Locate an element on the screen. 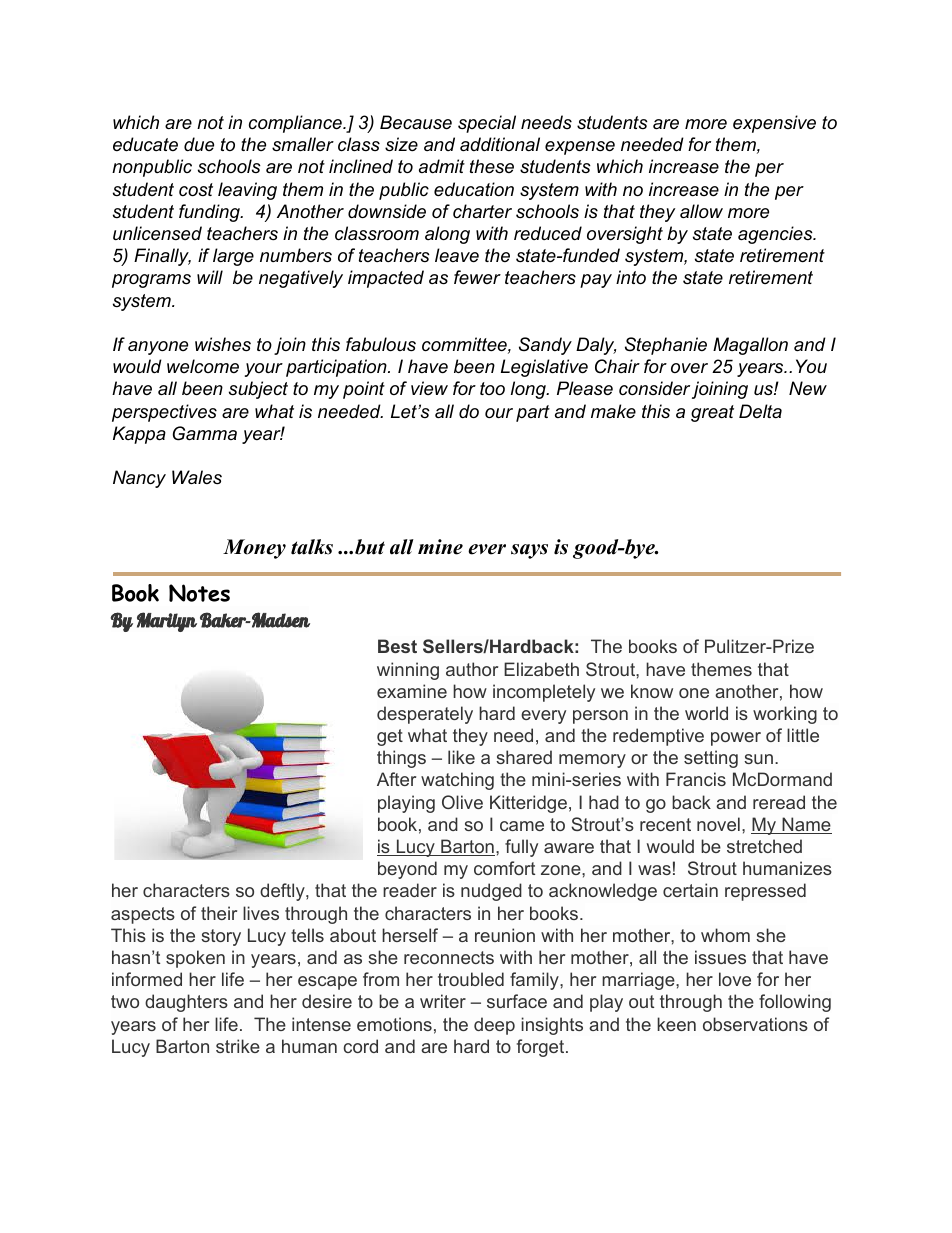 Image resolution: width=952 pixels, height=1233 pixels. novel is located at coordinates (718, 824).
